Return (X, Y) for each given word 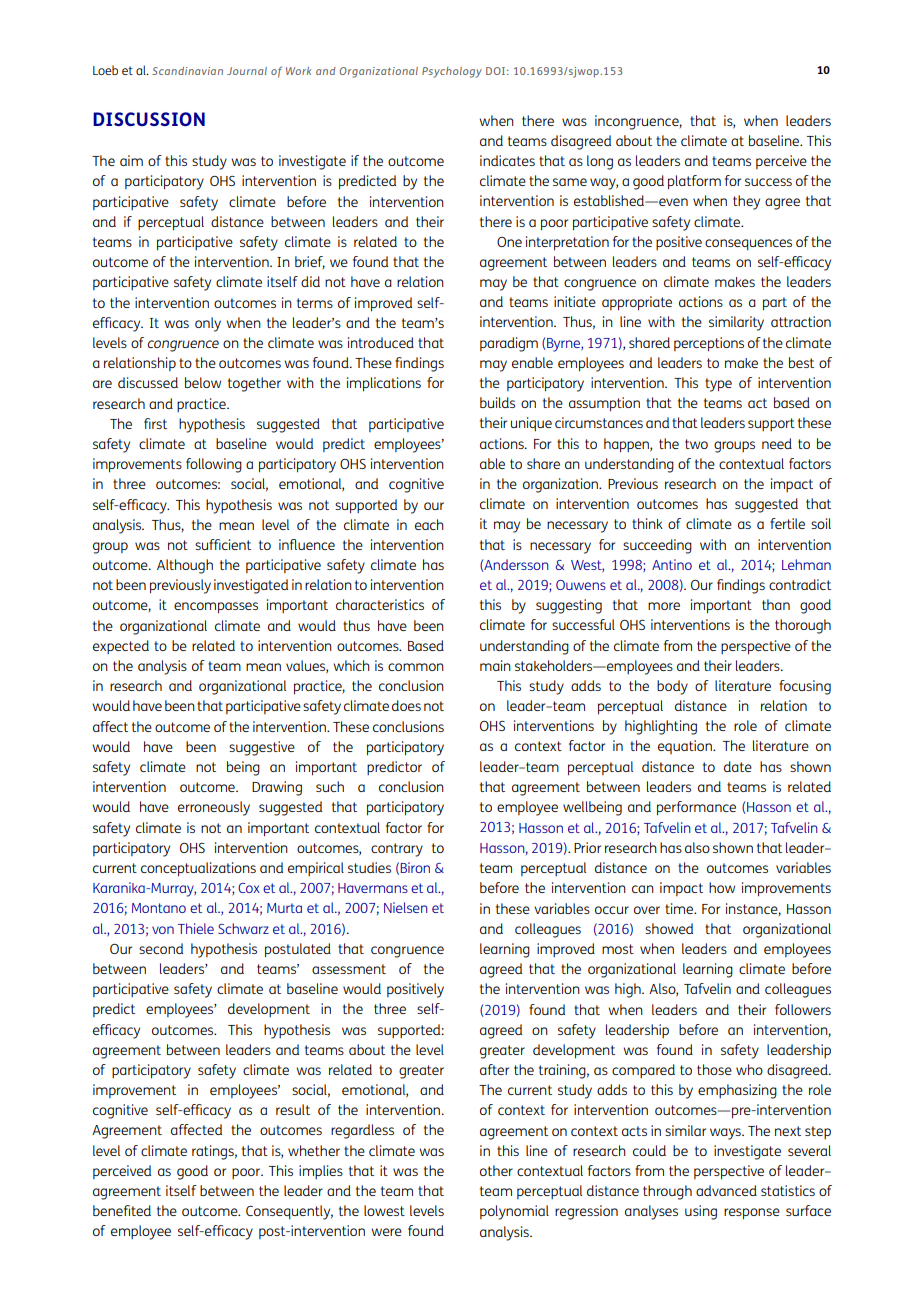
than (776, 604)
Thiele (196, 928)
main (495, 665)
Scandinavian (187, 71)
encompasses (216, 608)
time (680, 908)
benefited (122, 1210)
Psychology (452, 72)
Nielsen (406, 907)
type (718, 385)
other (496, 1170)
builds (497, 402)
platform (694, 182)
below (203, 382)
